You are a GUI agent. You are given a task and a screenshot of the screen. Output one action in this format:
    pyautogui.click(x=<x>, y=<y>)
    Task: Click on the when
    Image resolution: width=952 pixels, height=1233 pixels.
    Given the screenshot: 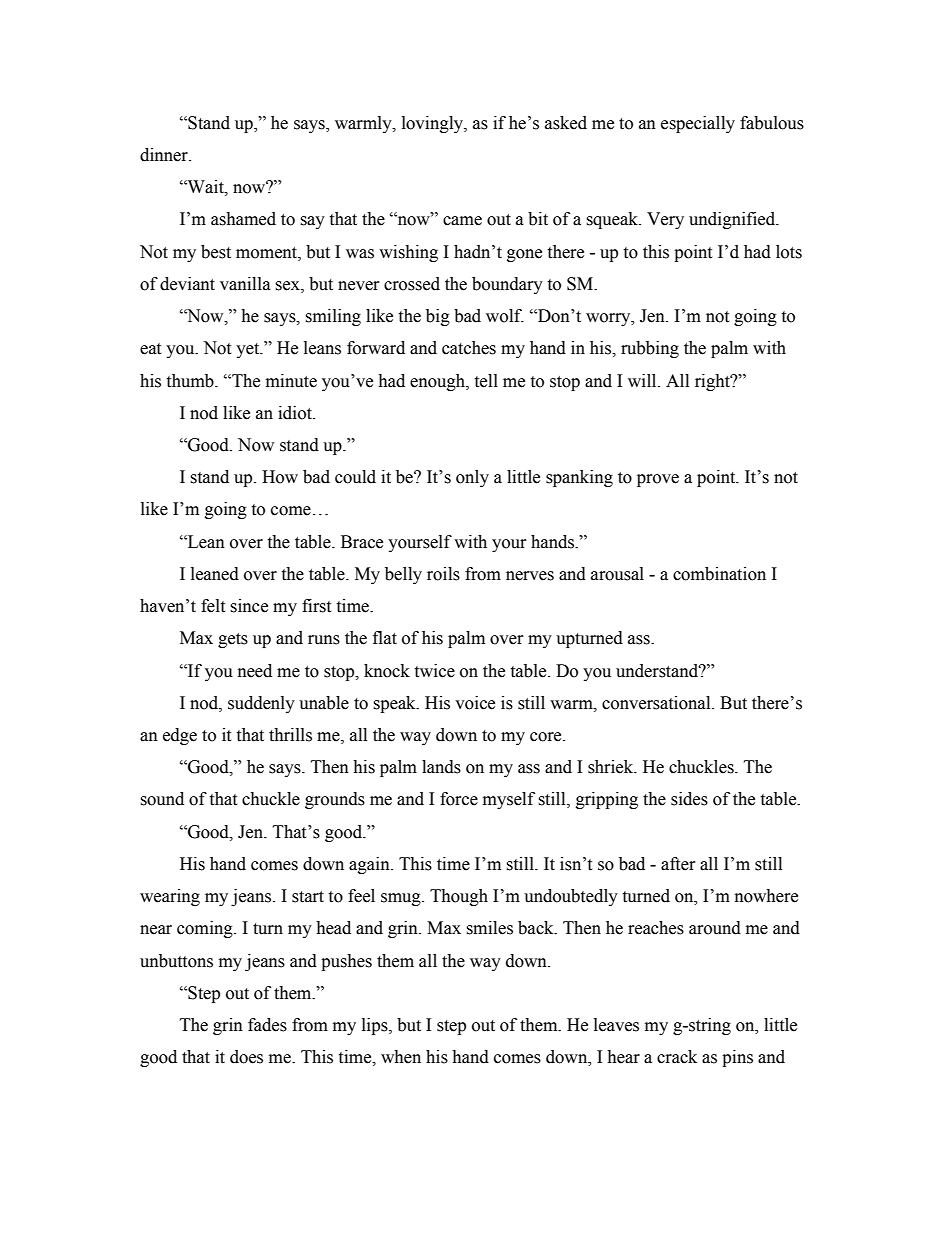 What is the action you would take?
    pyautogui.click(x=401, y=1057)
